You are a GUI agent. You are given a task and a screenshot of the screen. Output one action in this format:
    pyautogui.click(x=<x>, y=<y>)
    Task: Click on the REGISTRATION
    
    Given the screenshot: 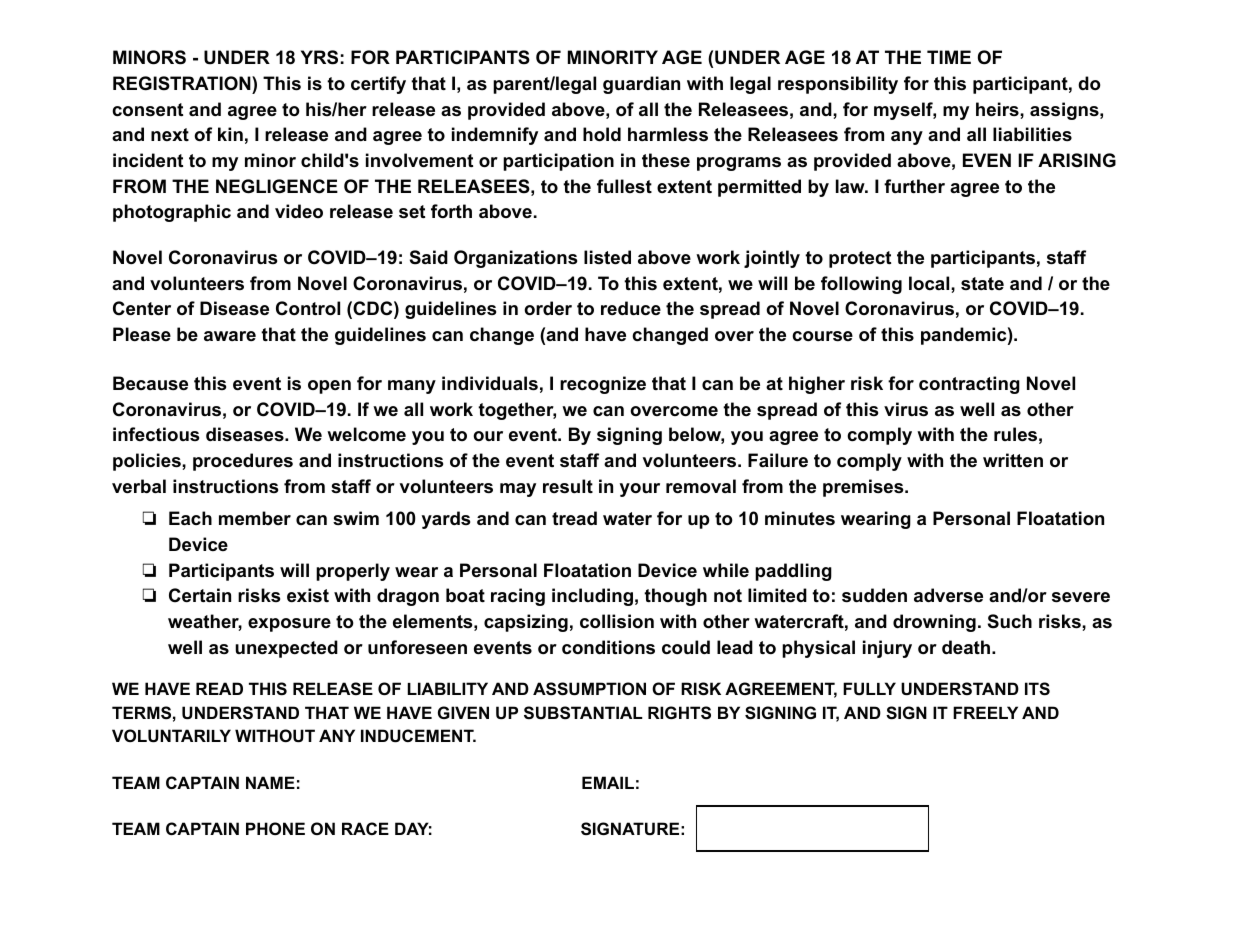 What is the action you would take?
    pyautogui.click(x=183, y=83)
